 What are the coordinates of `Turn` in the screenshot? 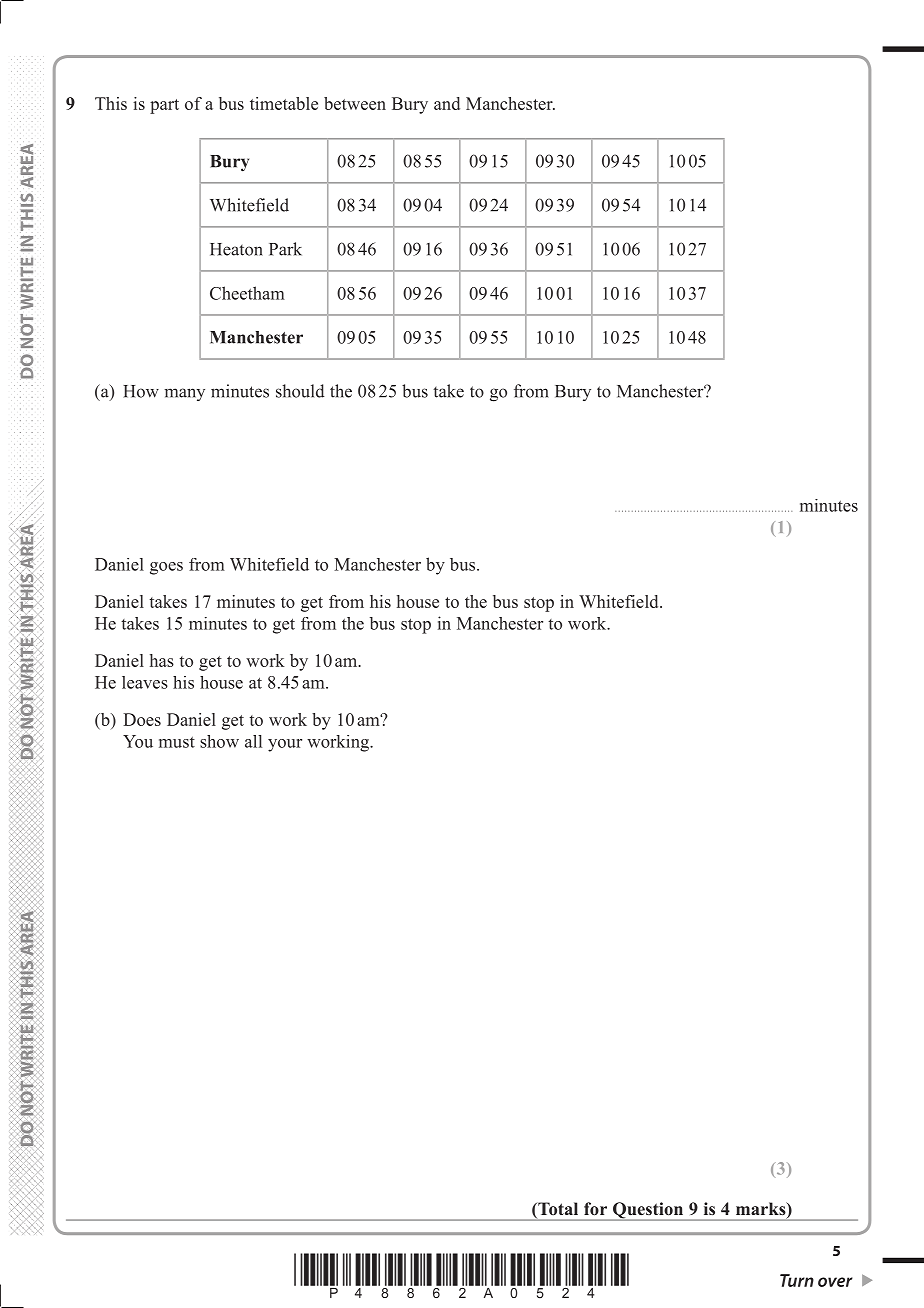 It's located at (797, 1280).
